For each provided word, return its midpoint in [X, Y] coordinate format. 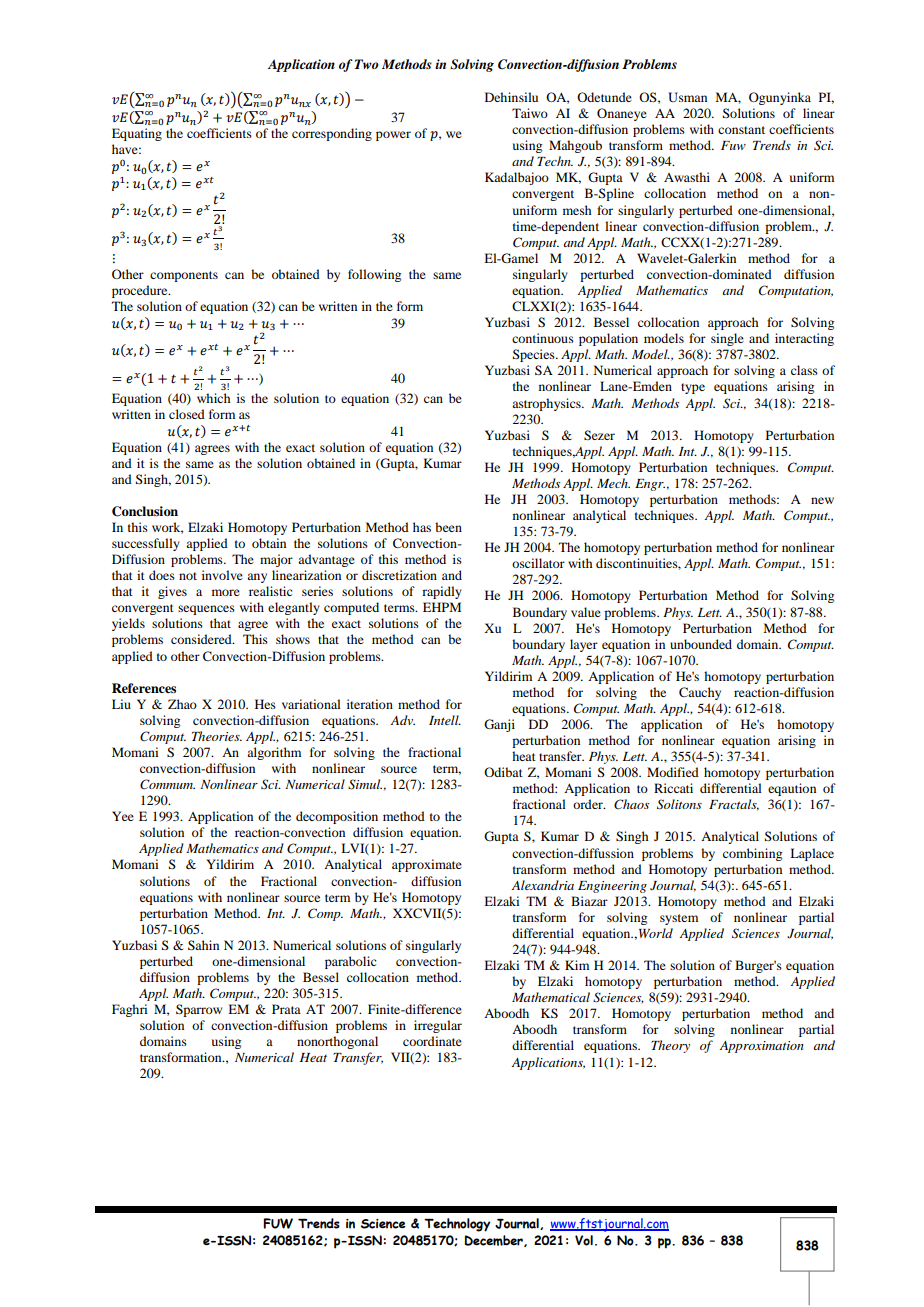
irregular [438, 1026]
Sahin [203, 945]
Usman [687, 97]
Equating [137, 134]
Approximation [762, 1047]
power [393, 136]
